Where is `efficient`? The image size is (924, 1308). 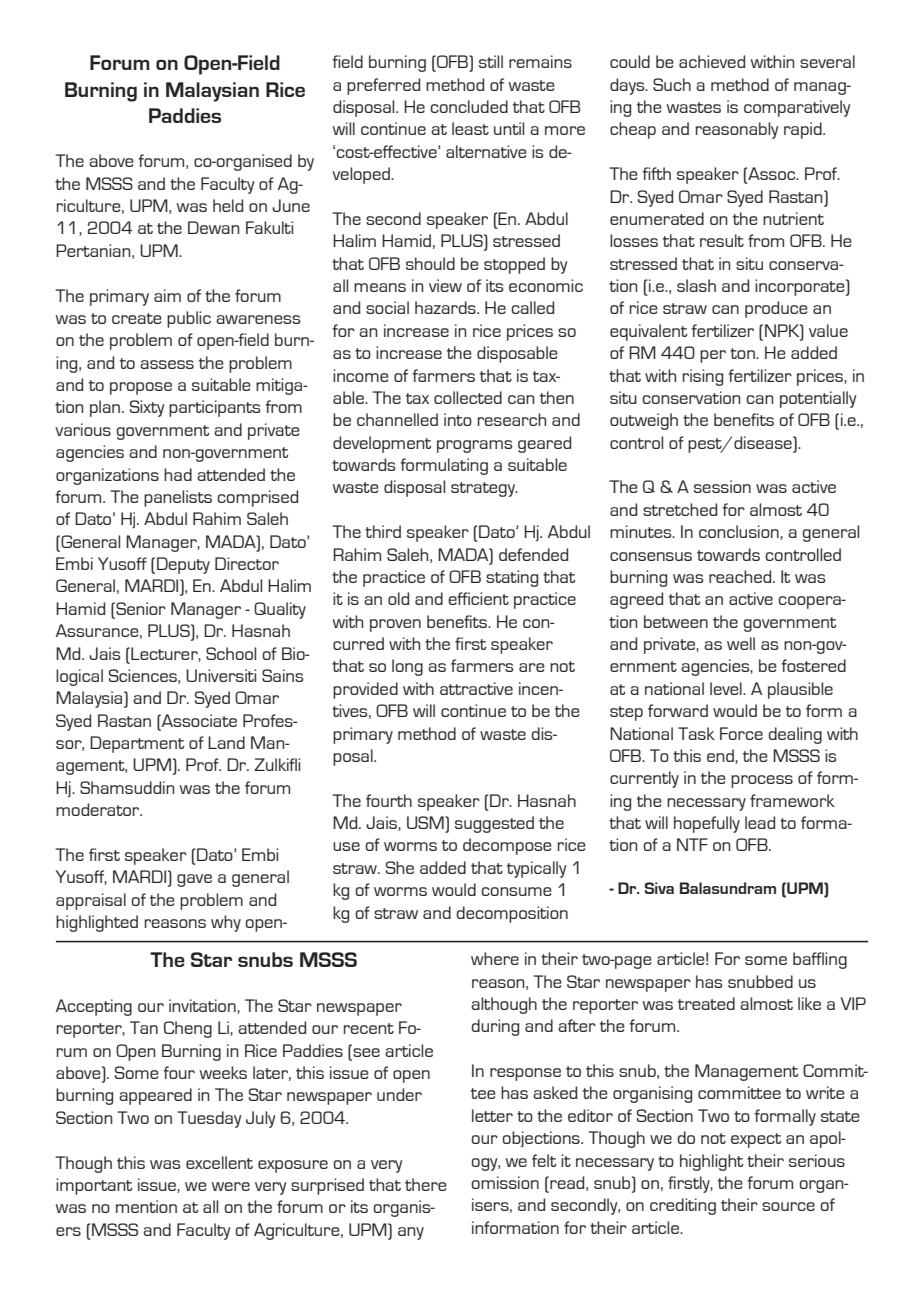 efficient is located at coordinates (478, 598).
